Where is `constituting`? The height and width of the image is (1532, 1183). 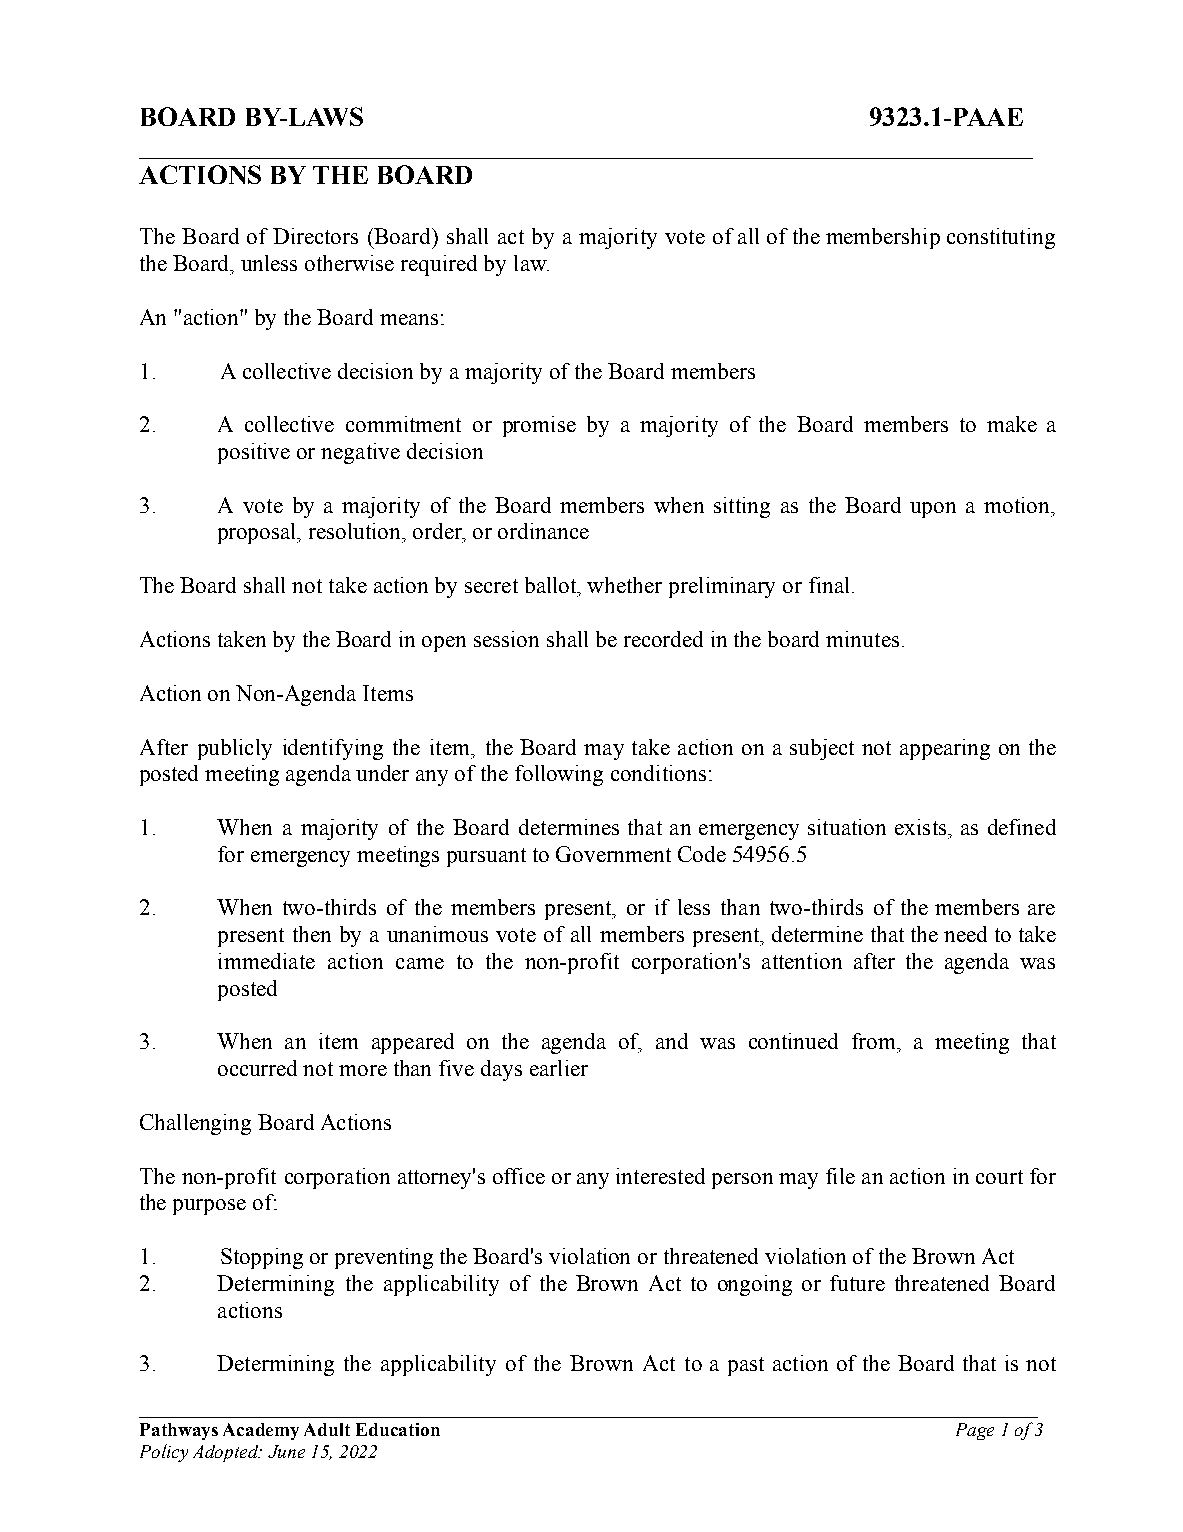 constituting is located at coordinates (1001, 238).
